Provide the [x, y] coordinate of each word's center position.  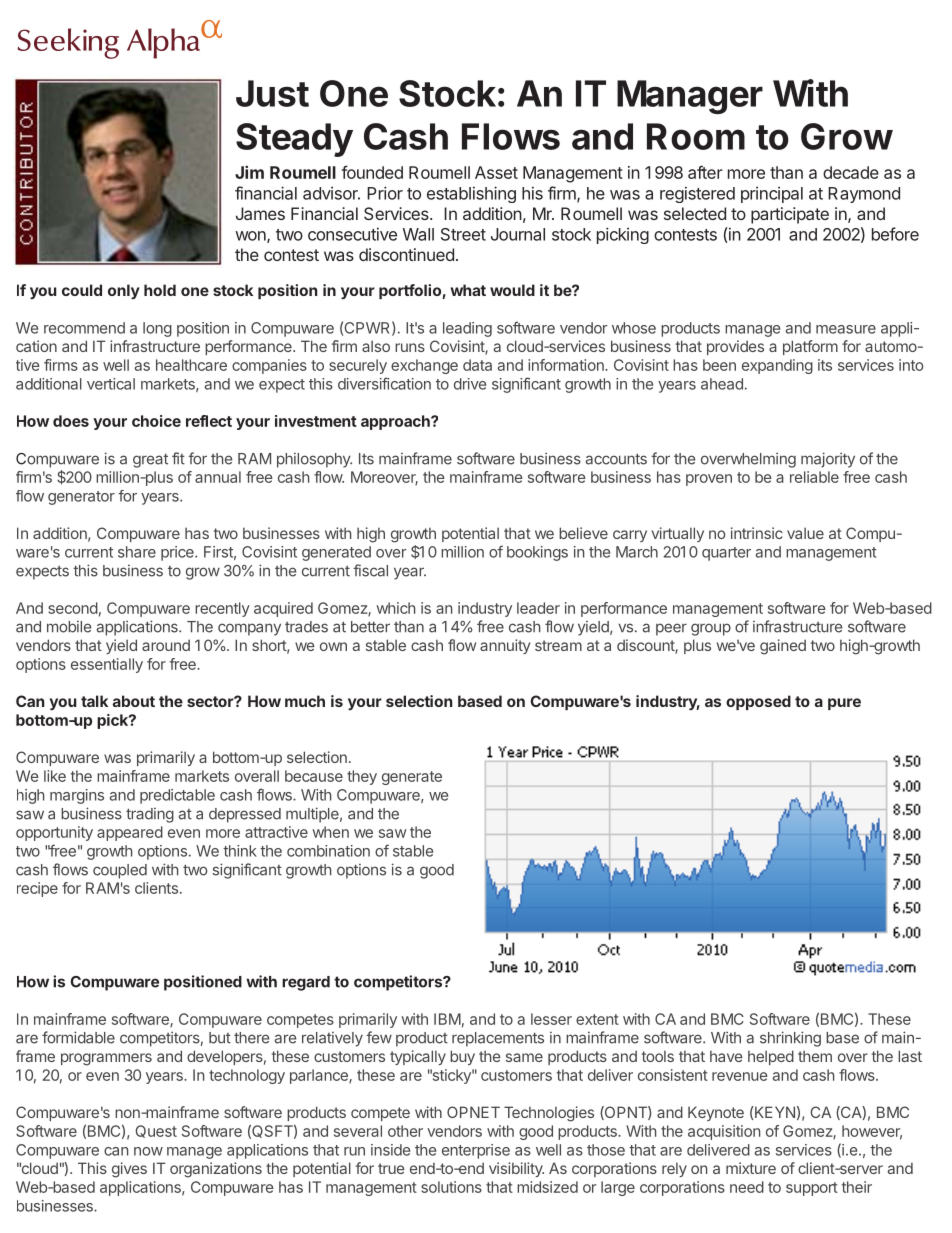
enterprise [476, 1151]
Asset [496, 172]
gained [783, 647]
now [148, 1151]
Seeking [68, 43]
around [166, 645]
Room [696, 136]
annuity [505, 646]
